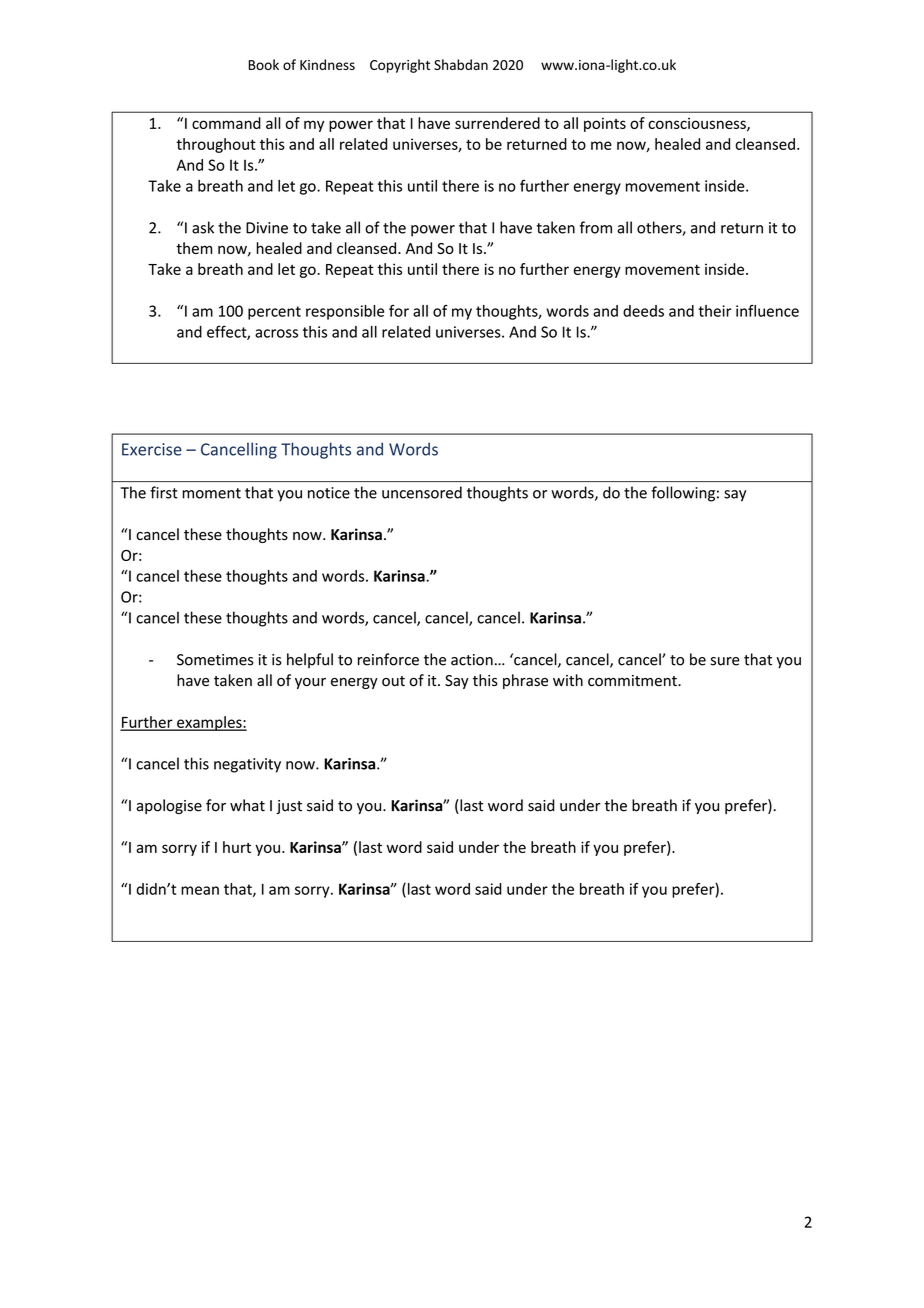  I want to click on surrendered, so click(497, 123).
